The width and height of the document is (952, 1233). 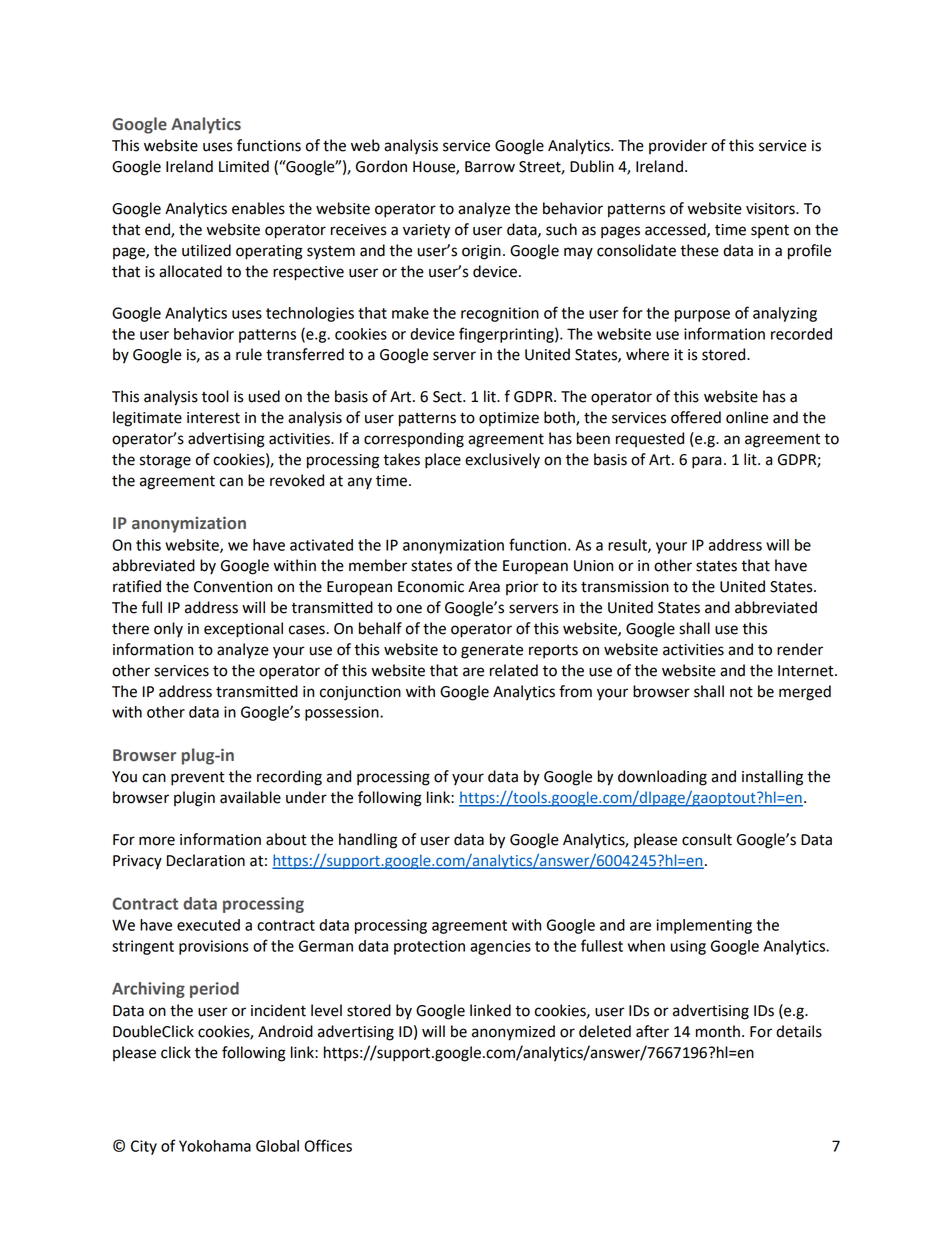 I want to click on Barrow, so click(x=490, y=167).
